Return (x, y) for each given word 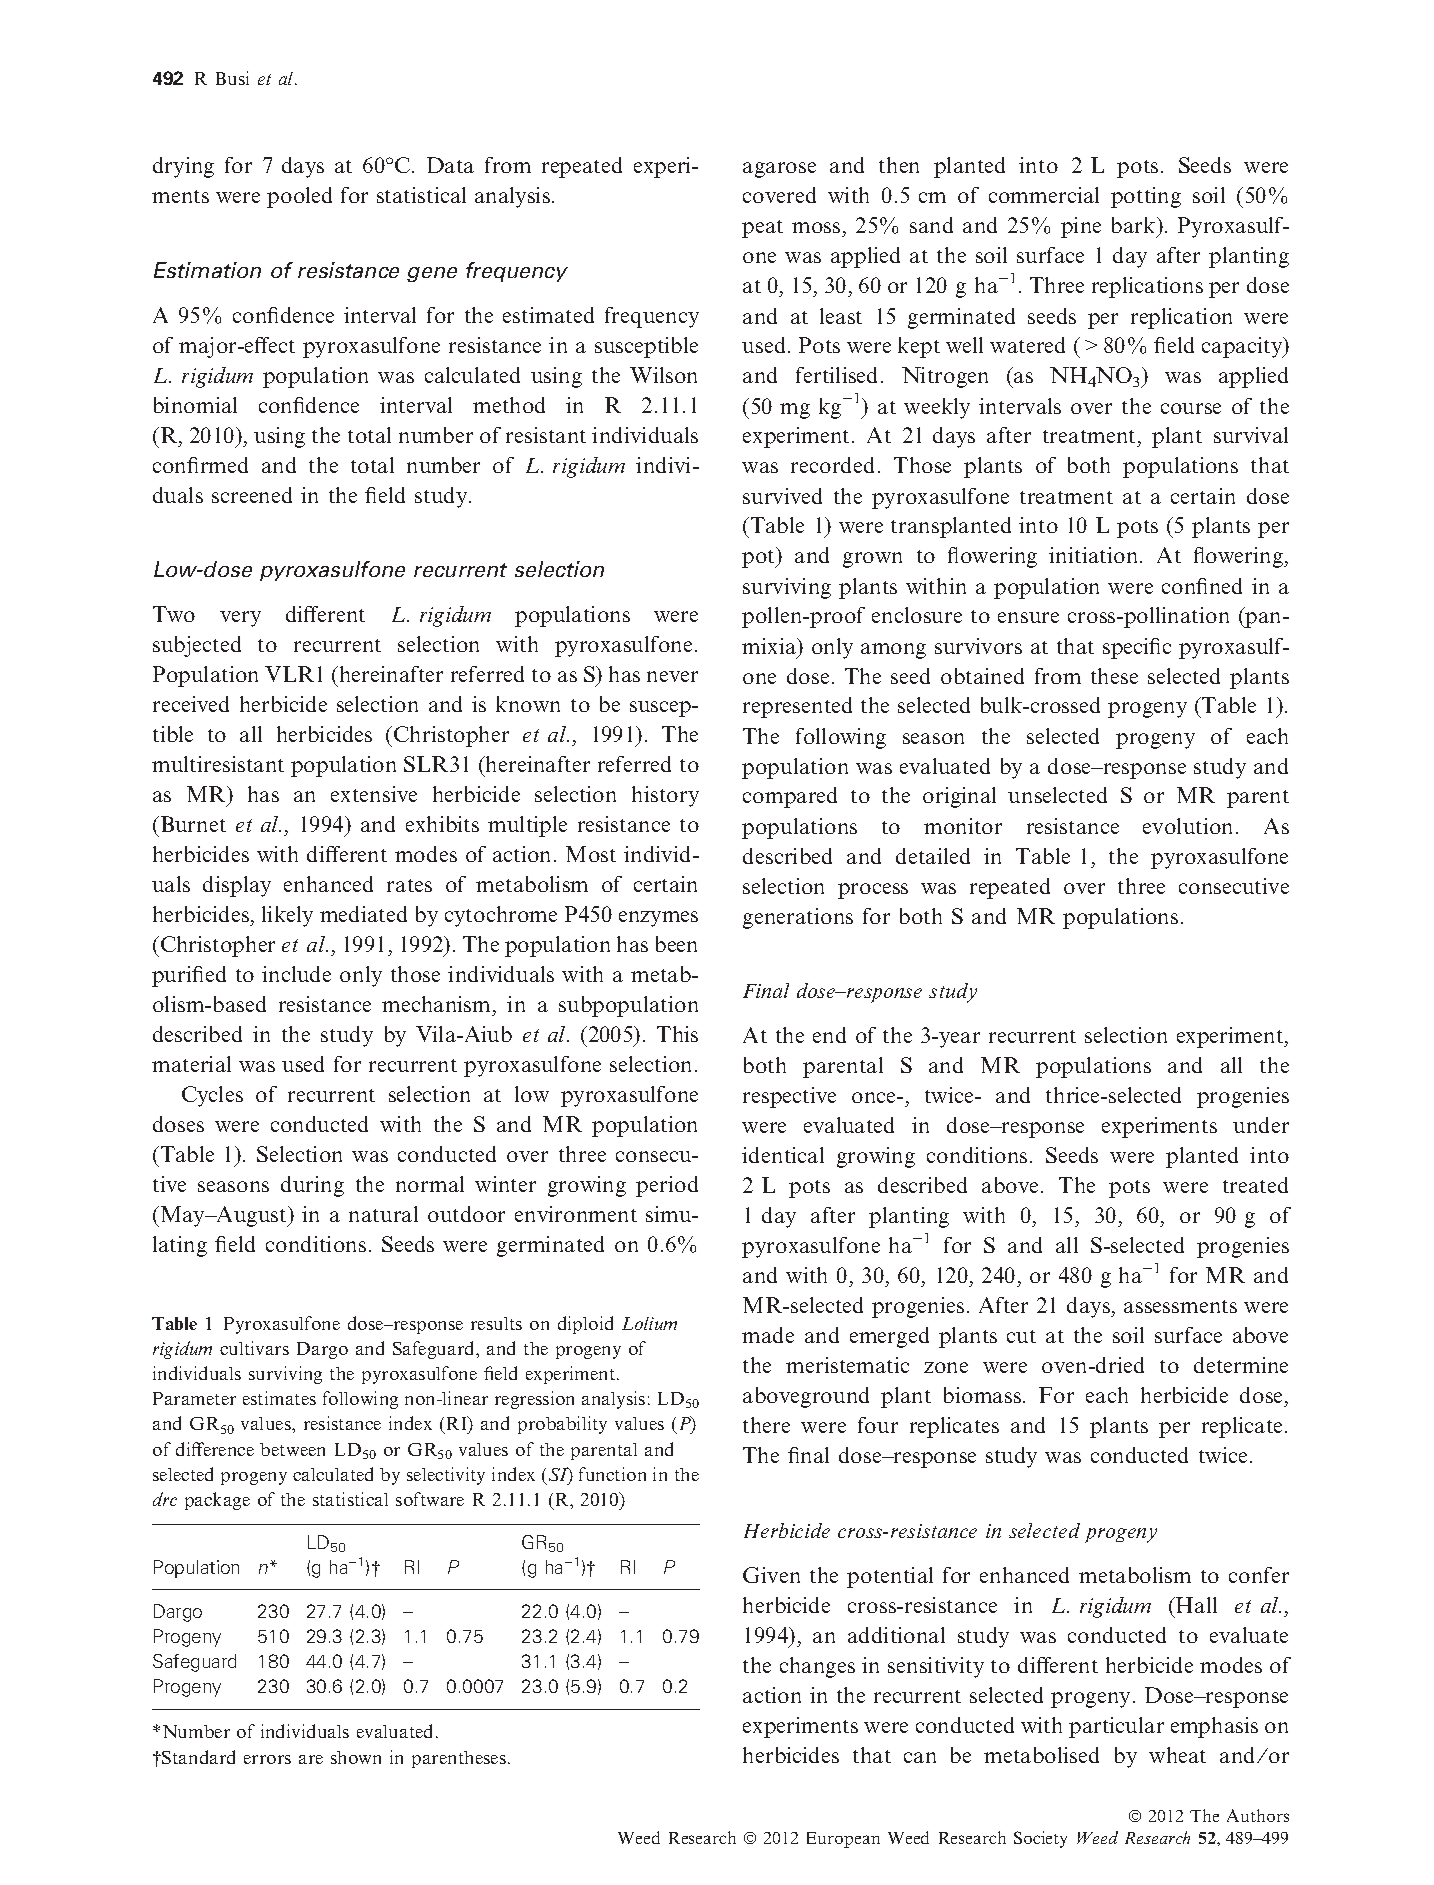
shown (356, 1757)
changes (817, 1667)
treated (1255, 1185)
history (665, 796)
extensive (374, 794)
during (312, 1186)
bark (1135, 227)
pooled (299, 197)
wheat (1177, 1755)
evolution (1190, 826)
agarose (779, 170)
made (768, 1335)
